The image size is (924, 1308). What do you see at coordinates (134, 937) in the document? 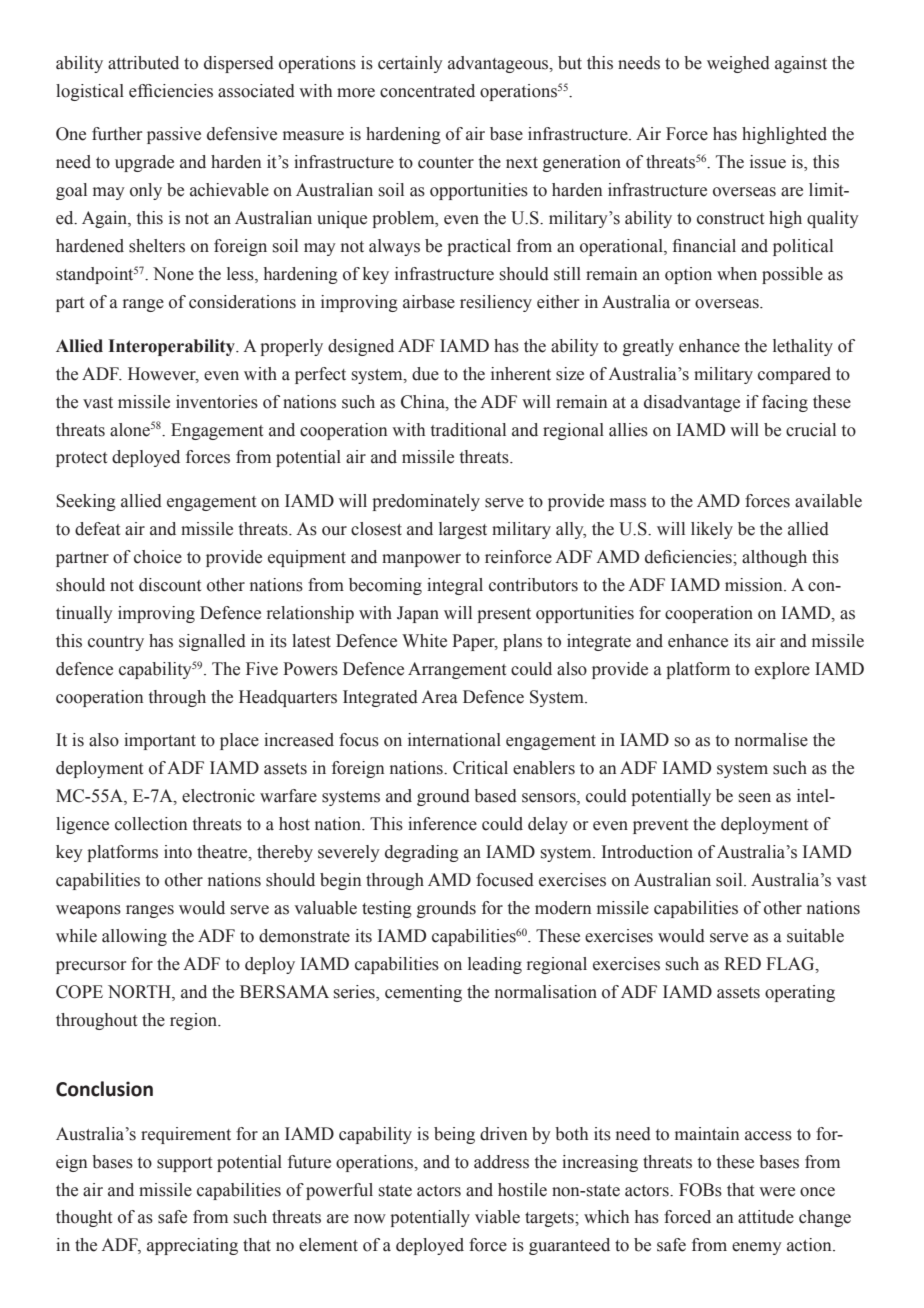
I see `allowing` at bounding box center [134, 937].
